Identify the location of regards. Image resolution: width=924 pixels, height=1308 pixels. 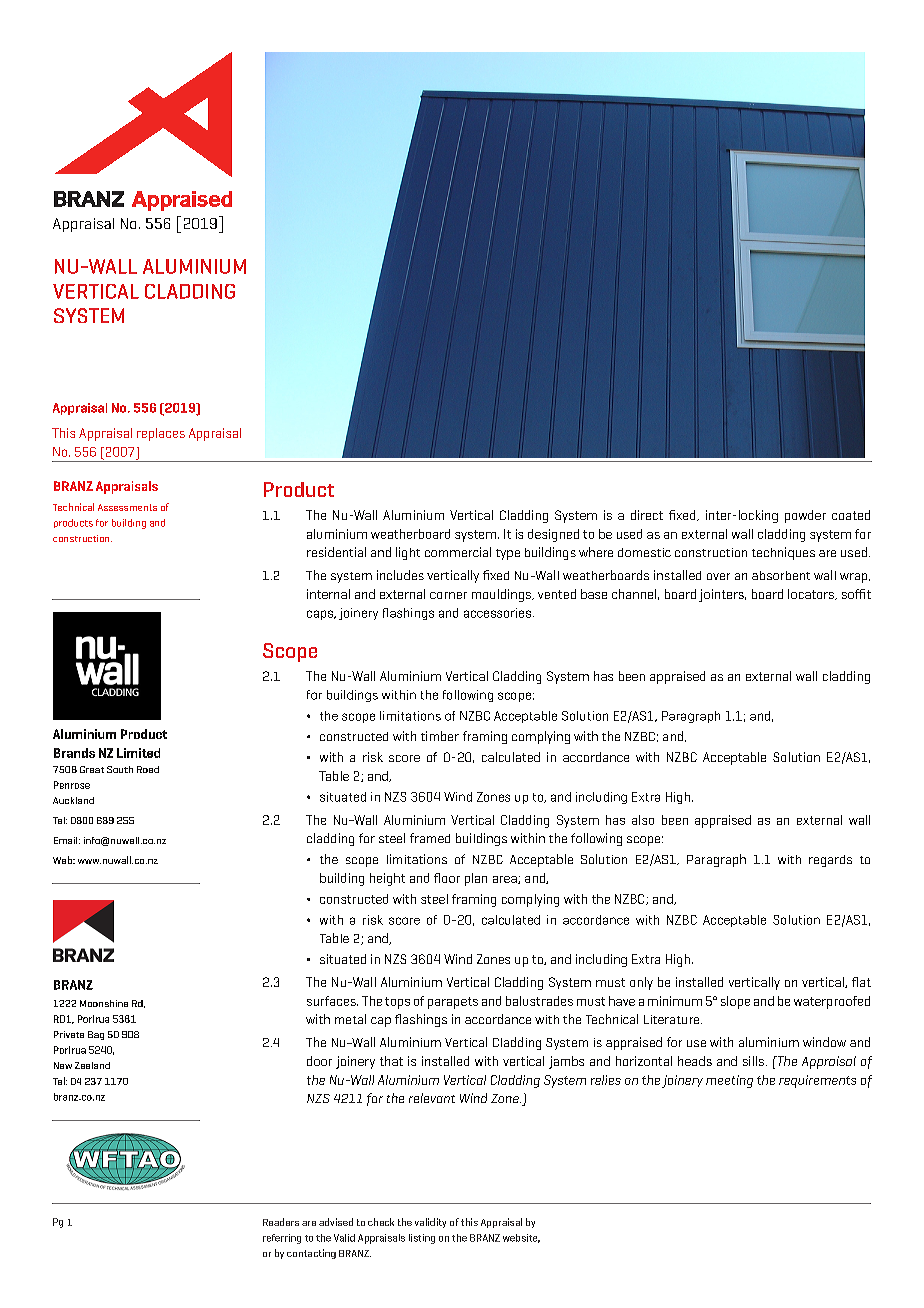
(830, 861).
